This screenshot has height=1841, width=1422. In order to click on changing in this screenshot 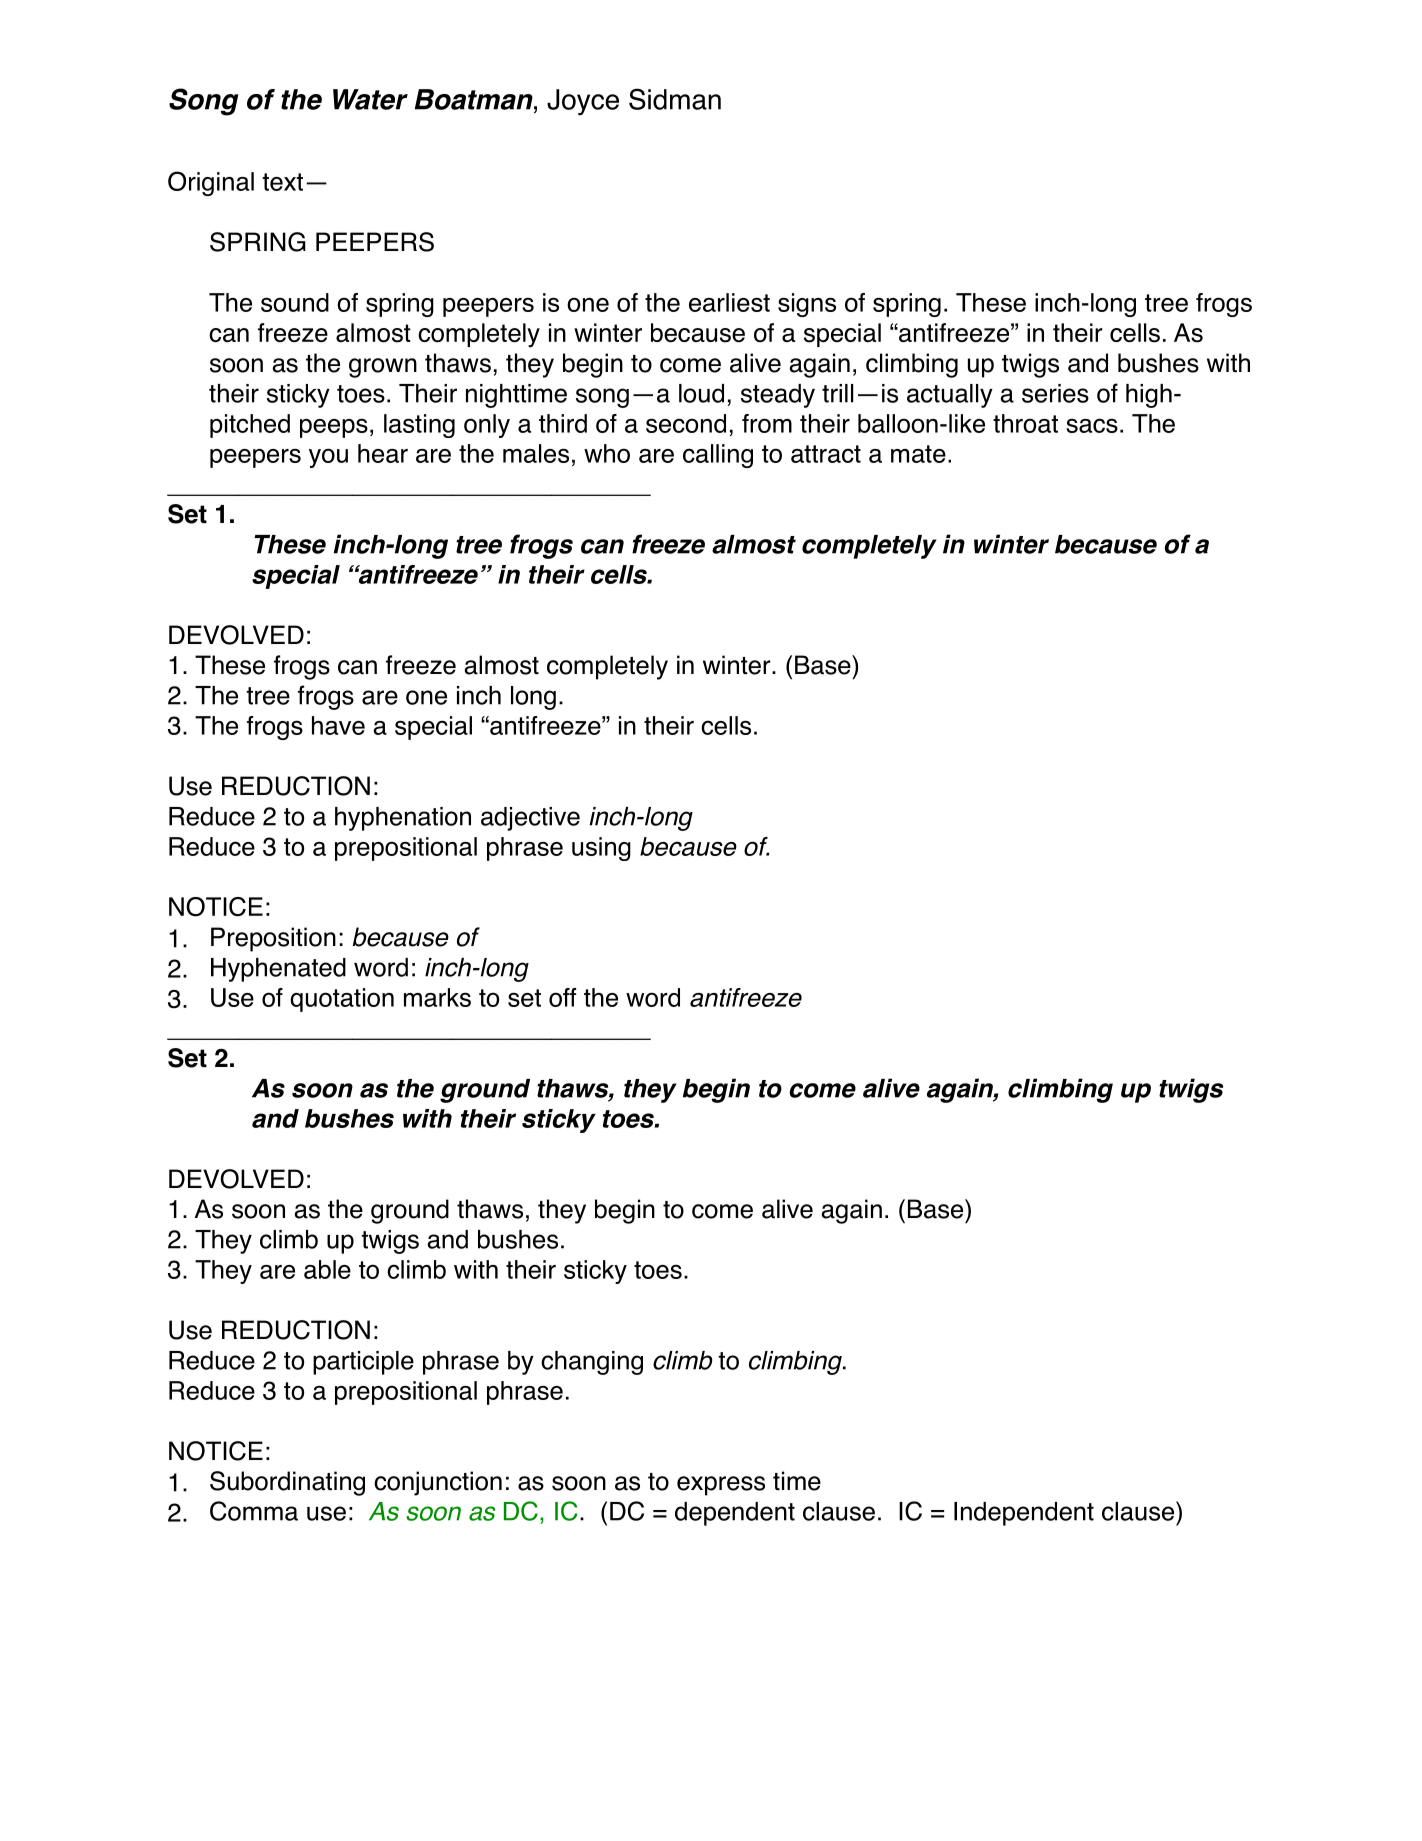, I will do `click(592, 1363)`.
